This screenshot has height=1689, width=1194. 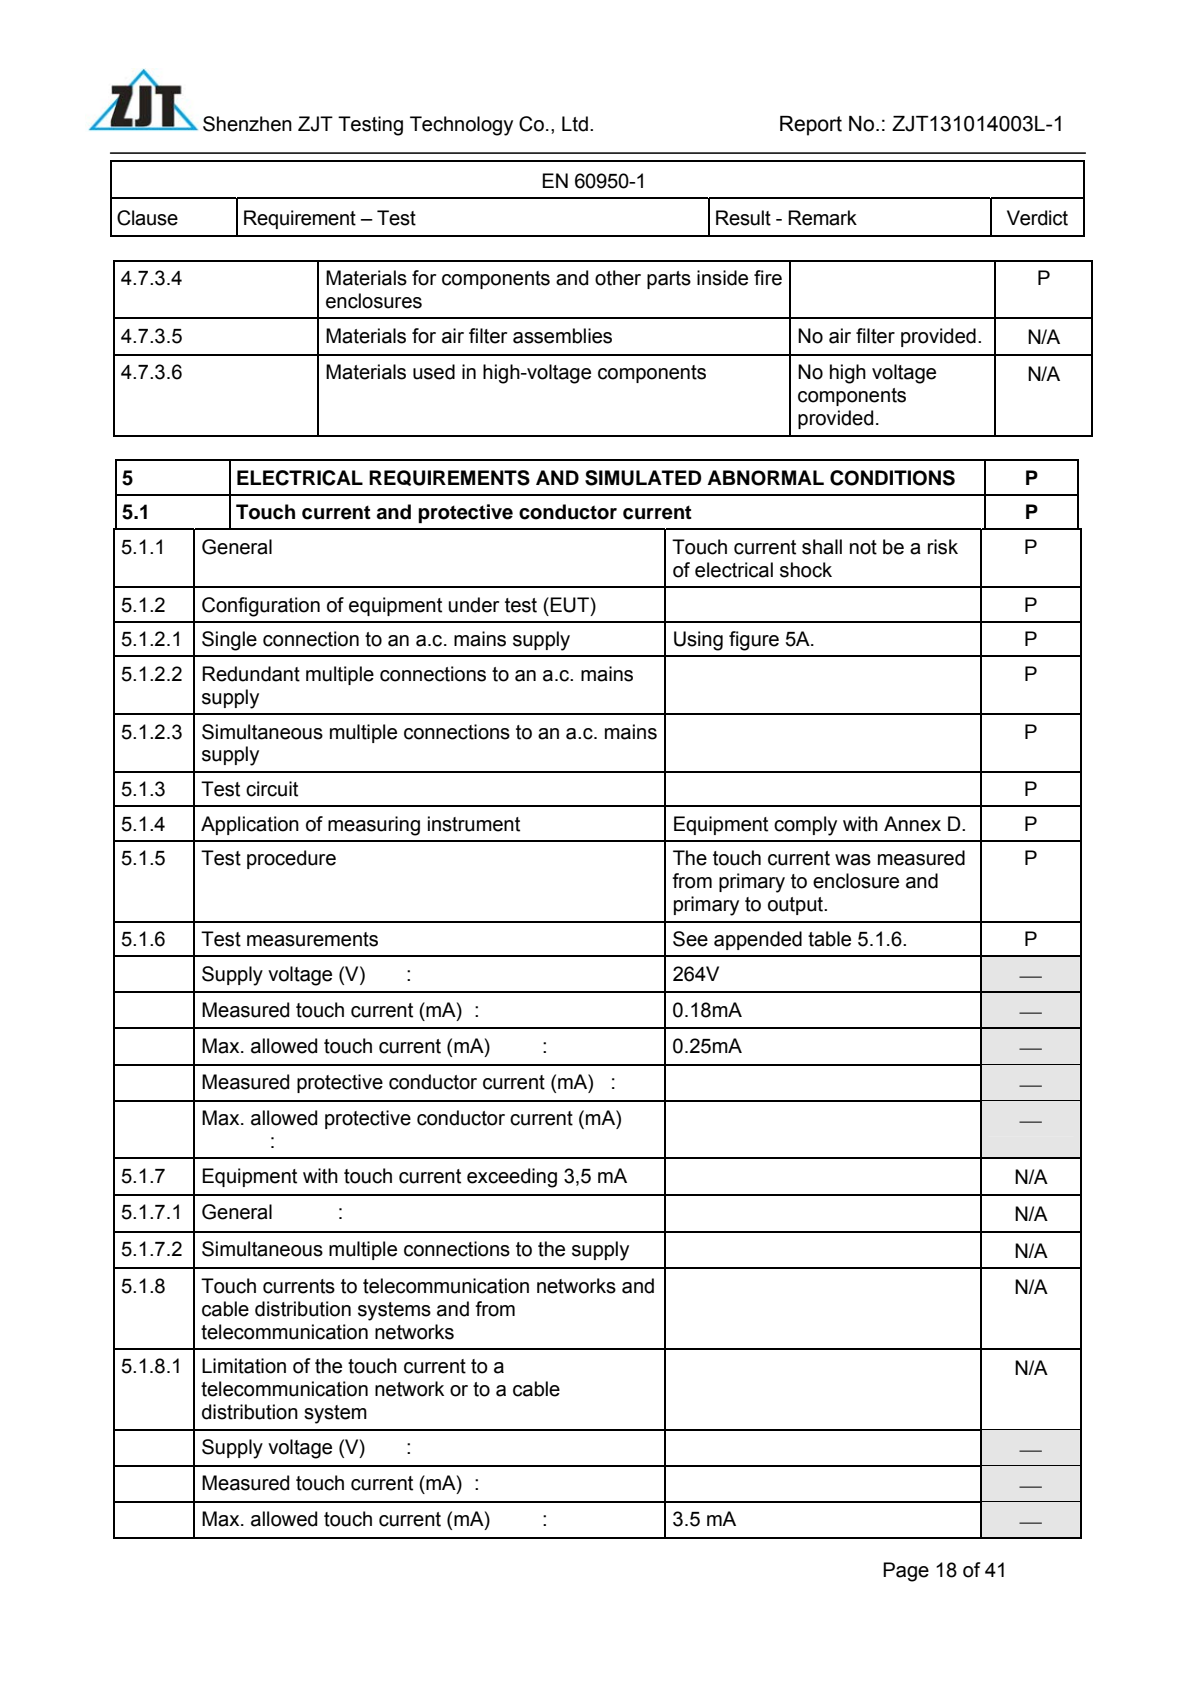 I want to click on risk, so click(x=943, y=547).
